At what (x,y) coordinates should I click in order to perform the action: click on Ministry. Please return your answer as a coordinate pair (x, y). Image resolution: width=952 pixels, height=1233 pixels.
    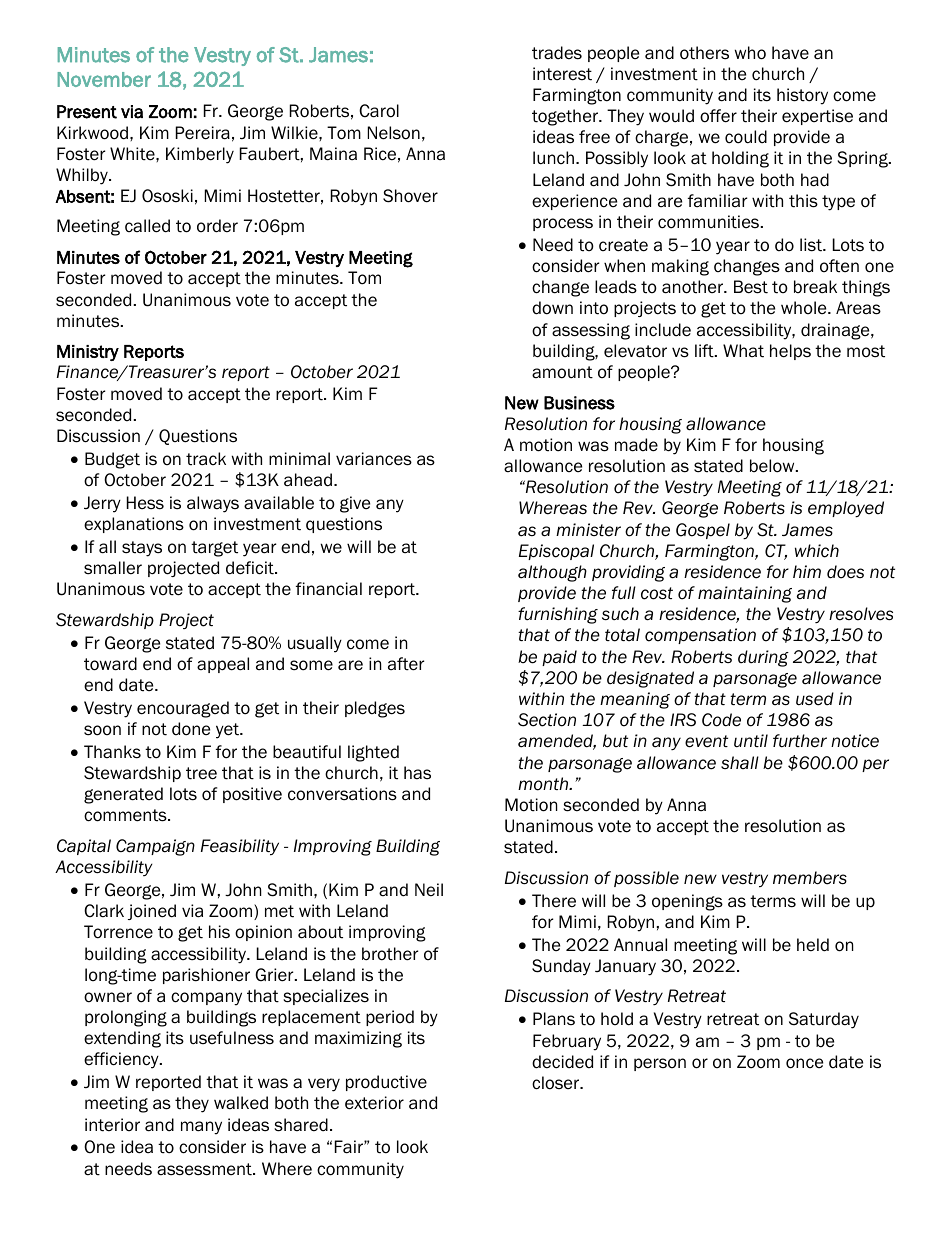
    Looking at the image, I should click on (88, 353).
